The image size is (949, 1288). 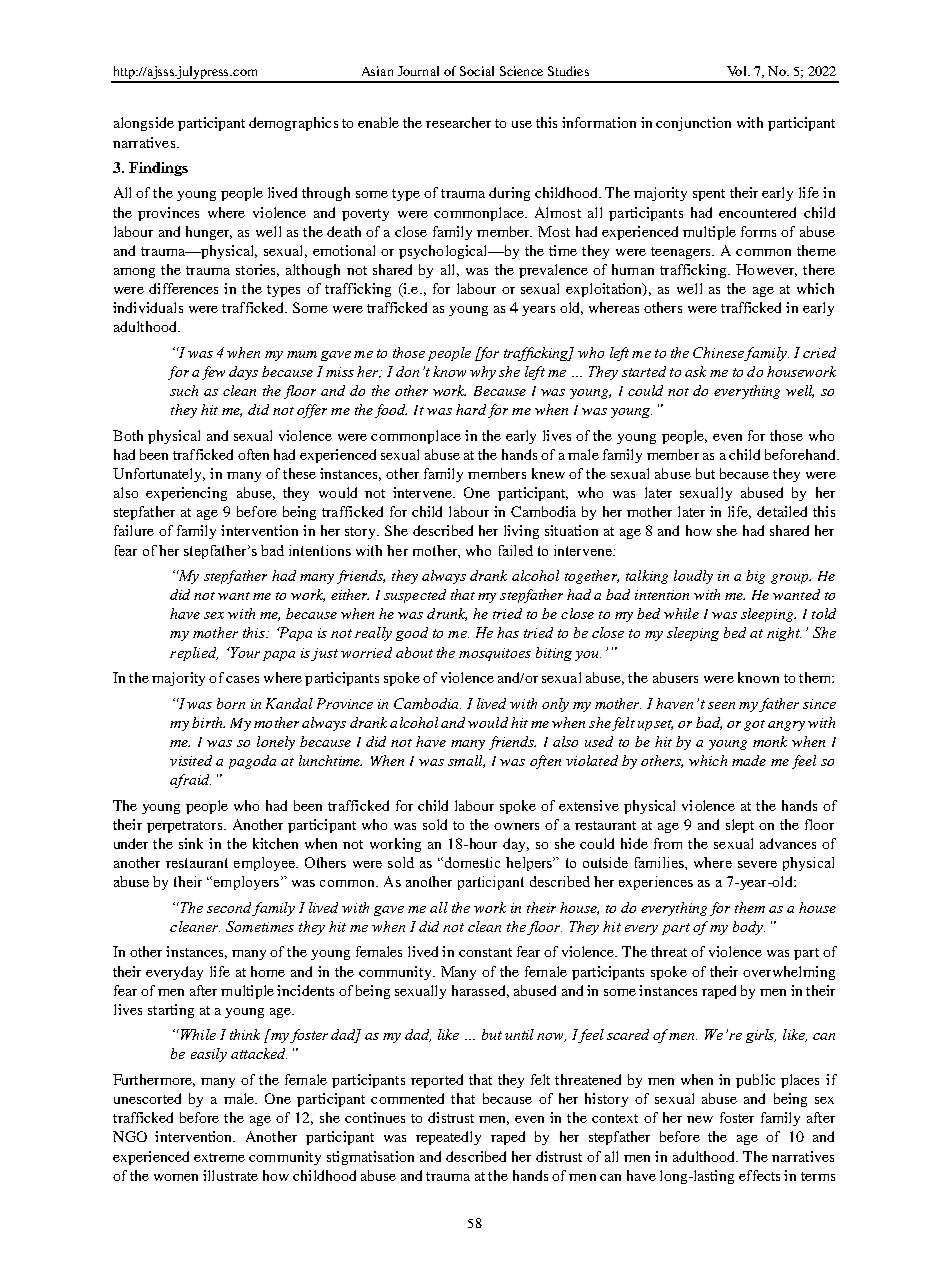 I want to click on demographics, so click(x=293, y=124).
